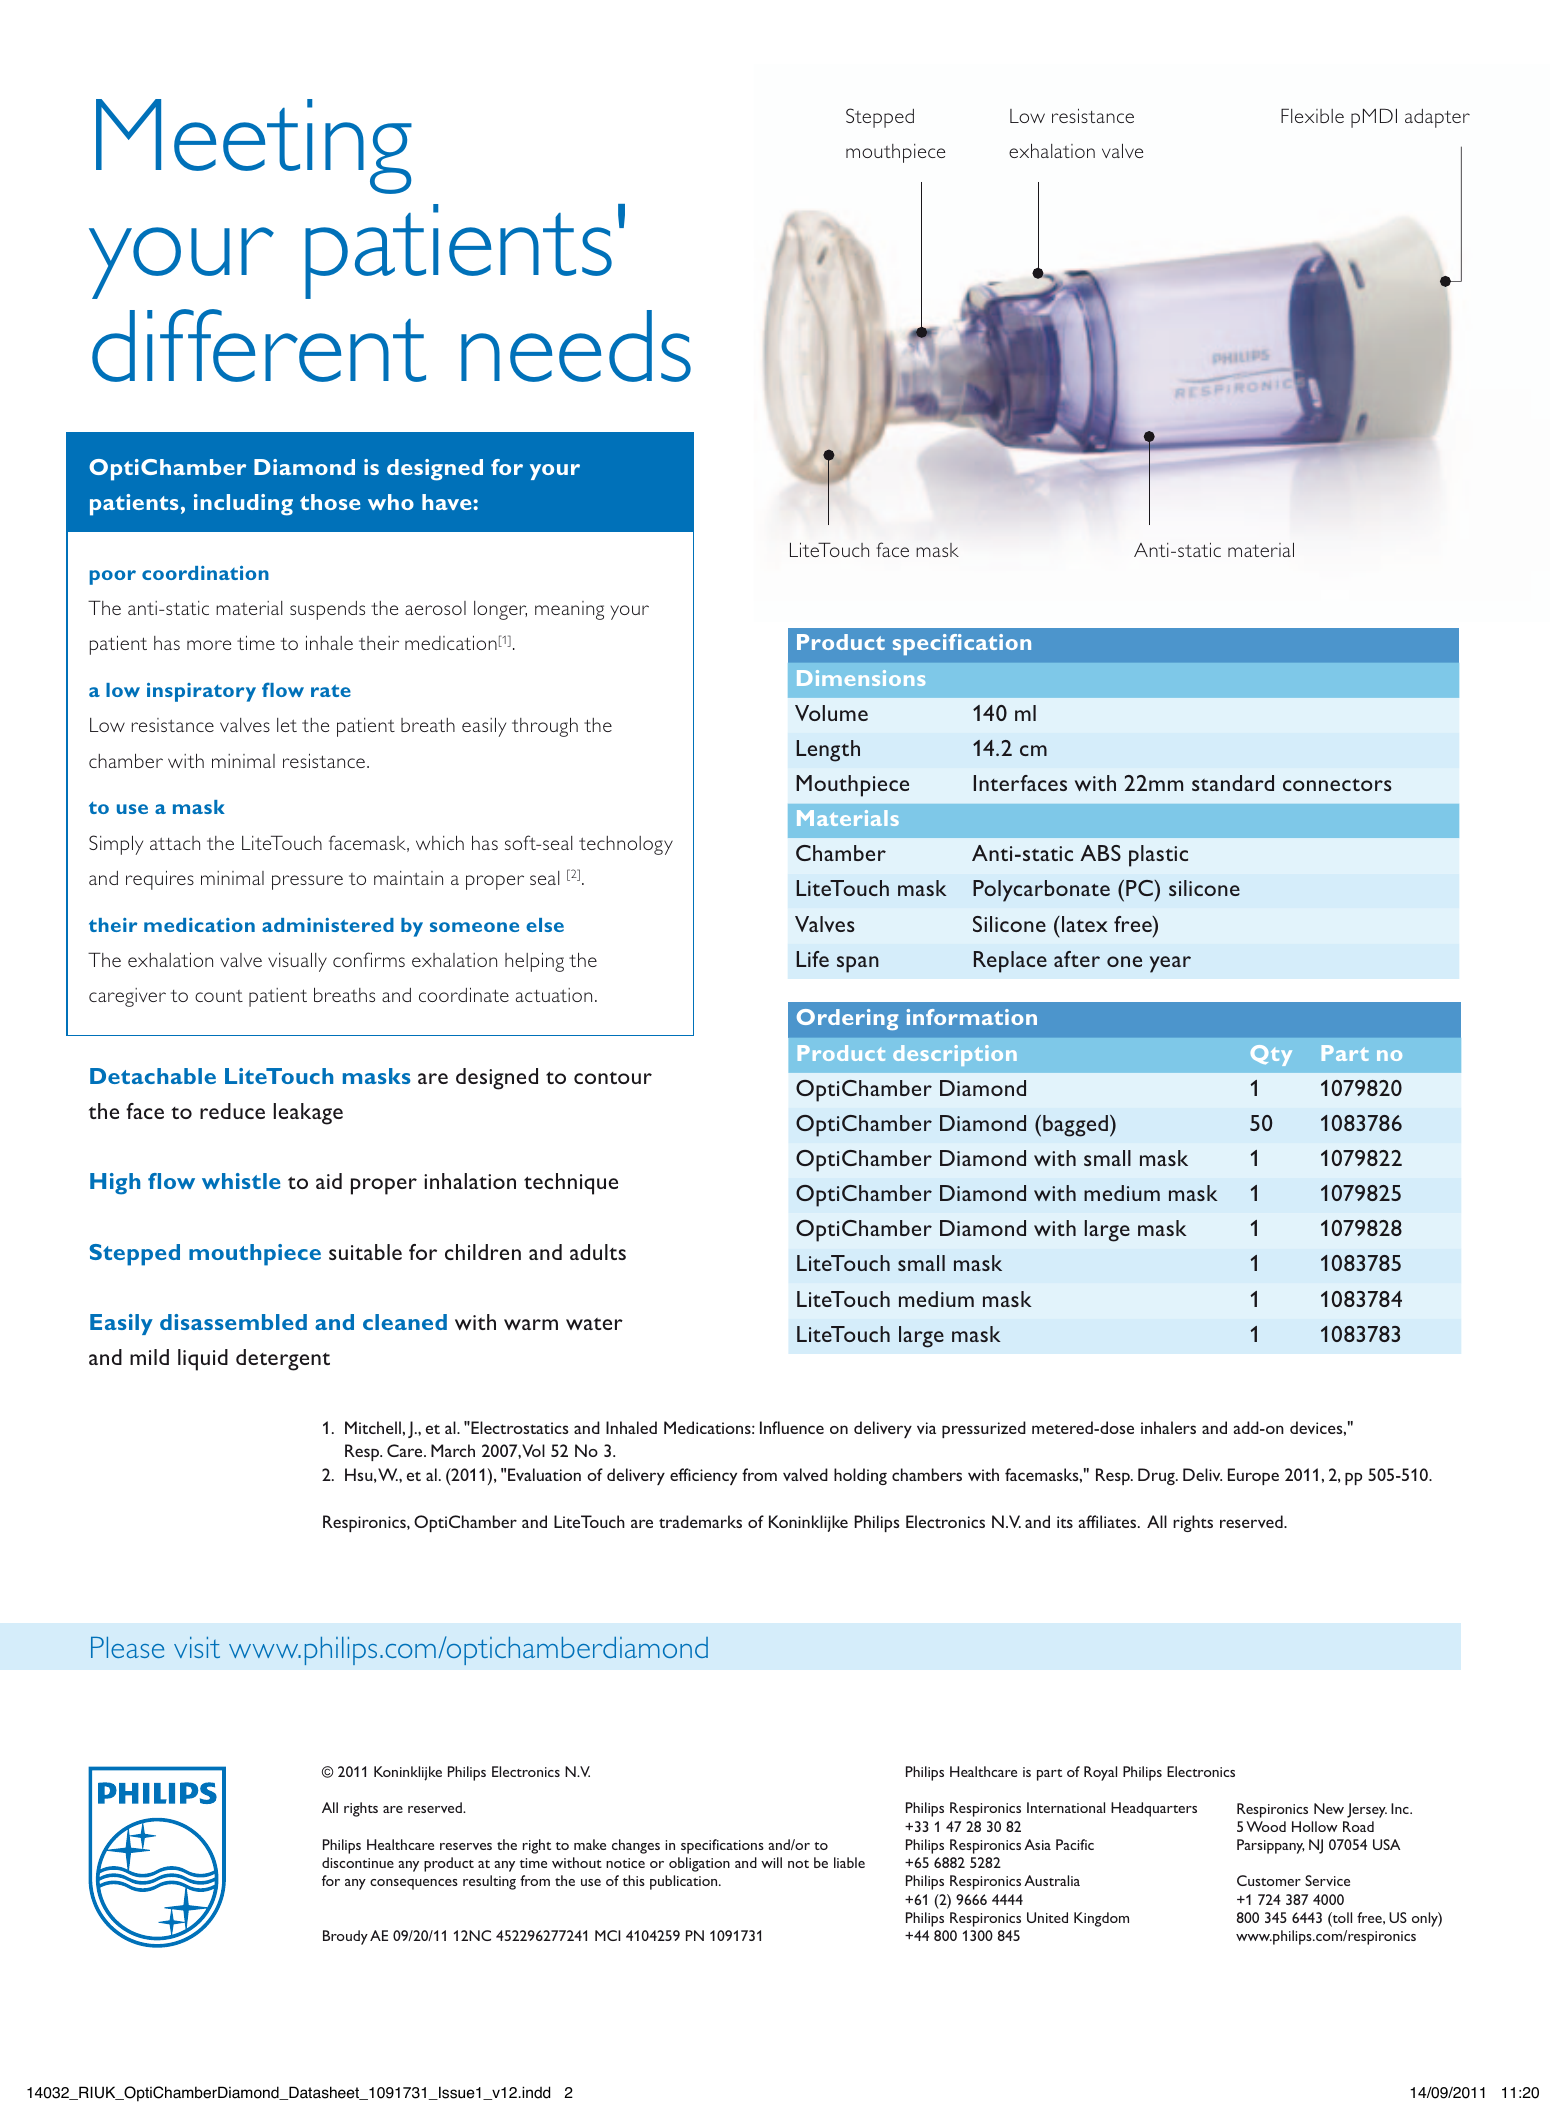 This document has height=2106, width=1550. Describe the element at coordinates (847, 1019) in the document. I see `Ordering` at that location.
